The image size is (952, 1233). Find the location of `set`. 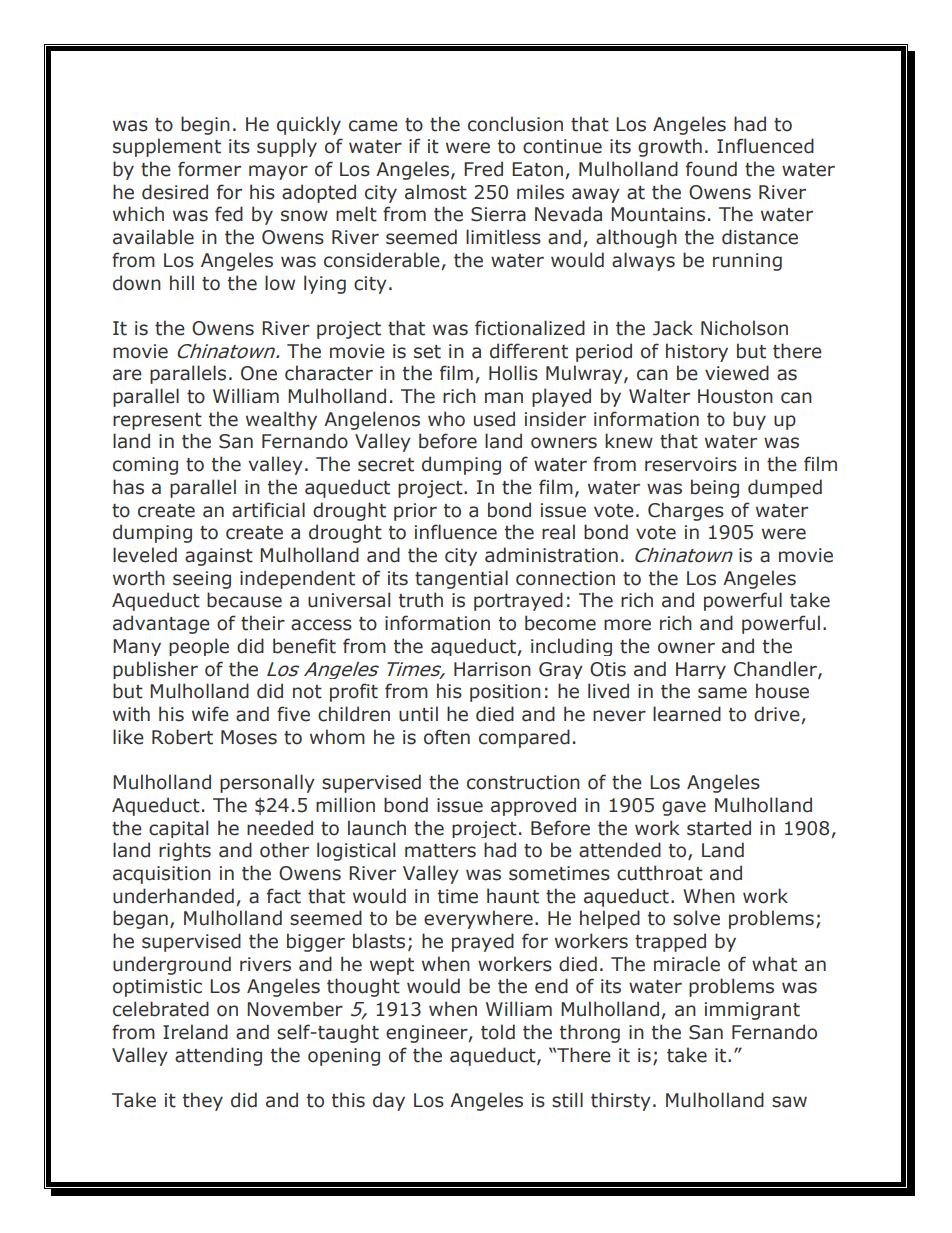

set is located at coordinates (427, 352).
